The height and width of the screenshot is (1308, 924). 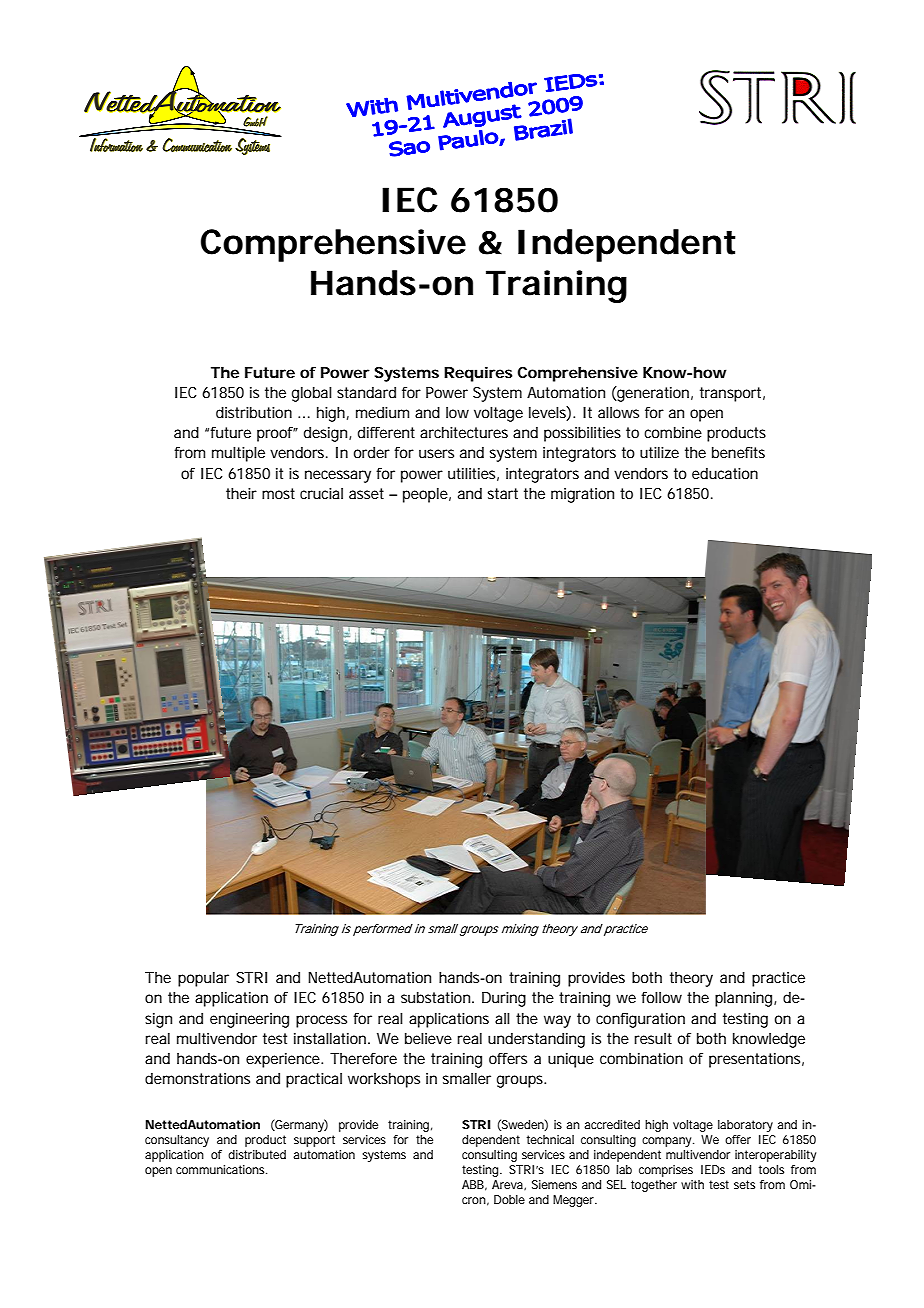 I want to click on planning, so click(x=743, y=999).
